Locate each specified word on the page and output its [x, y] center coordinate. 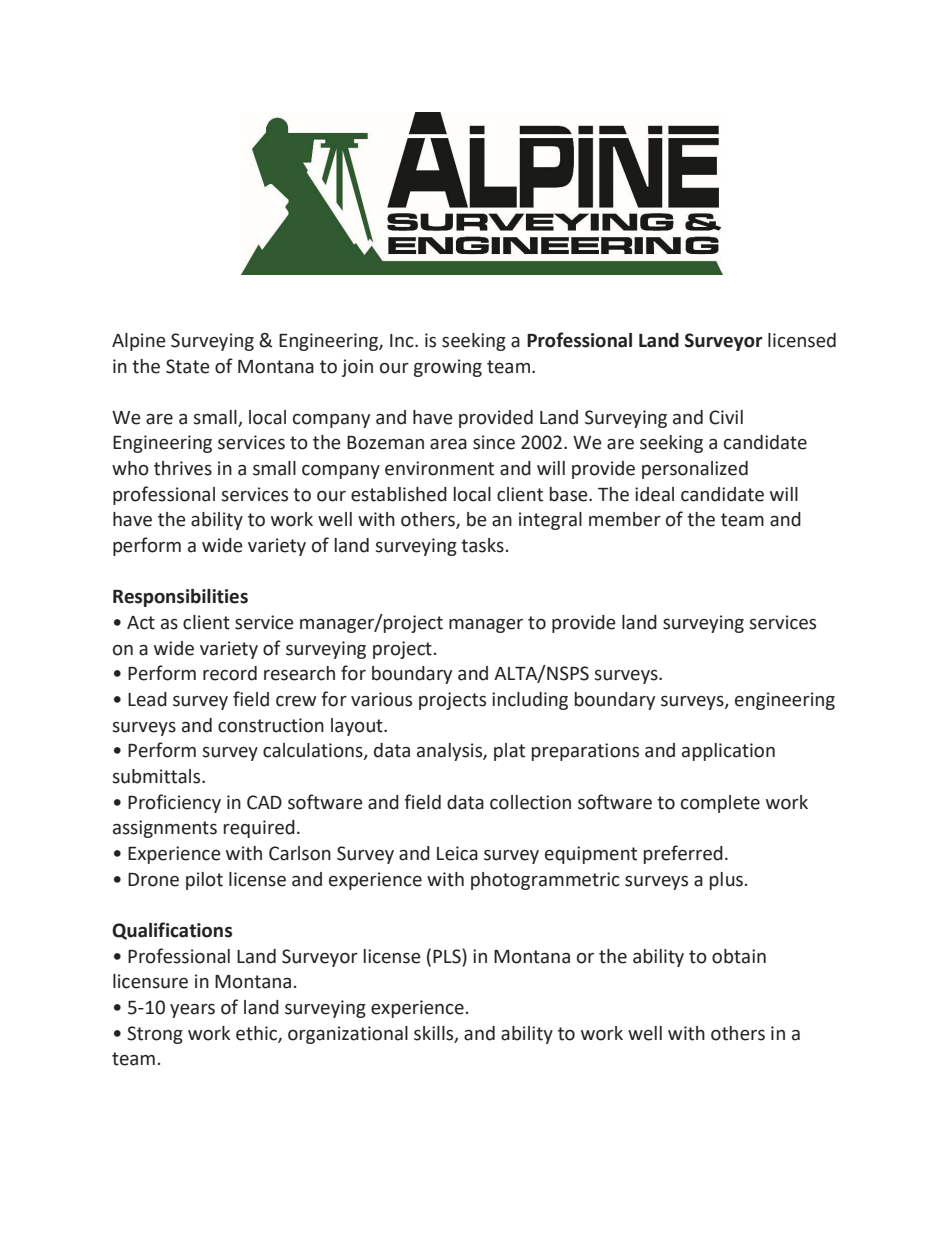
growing [448, 368]
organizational [348, 1035]
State [188, 366]
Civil [726, 417]
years [192, 1011]
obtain [739, 956]
